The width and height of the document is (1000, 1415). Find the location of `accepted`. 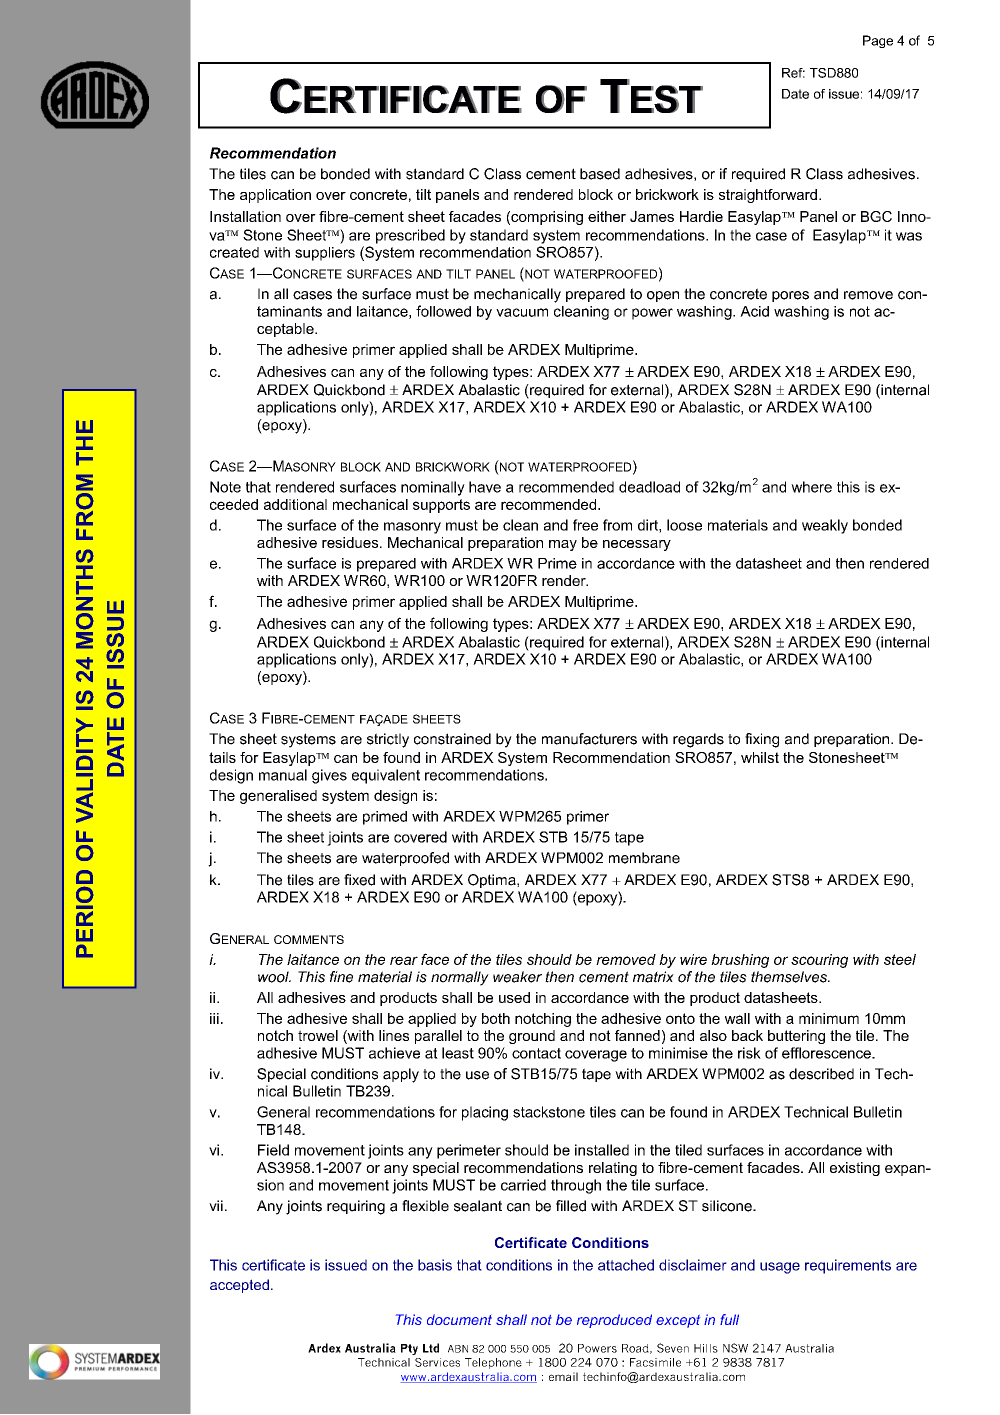

accepted is located at coordinates (239, 1286).
